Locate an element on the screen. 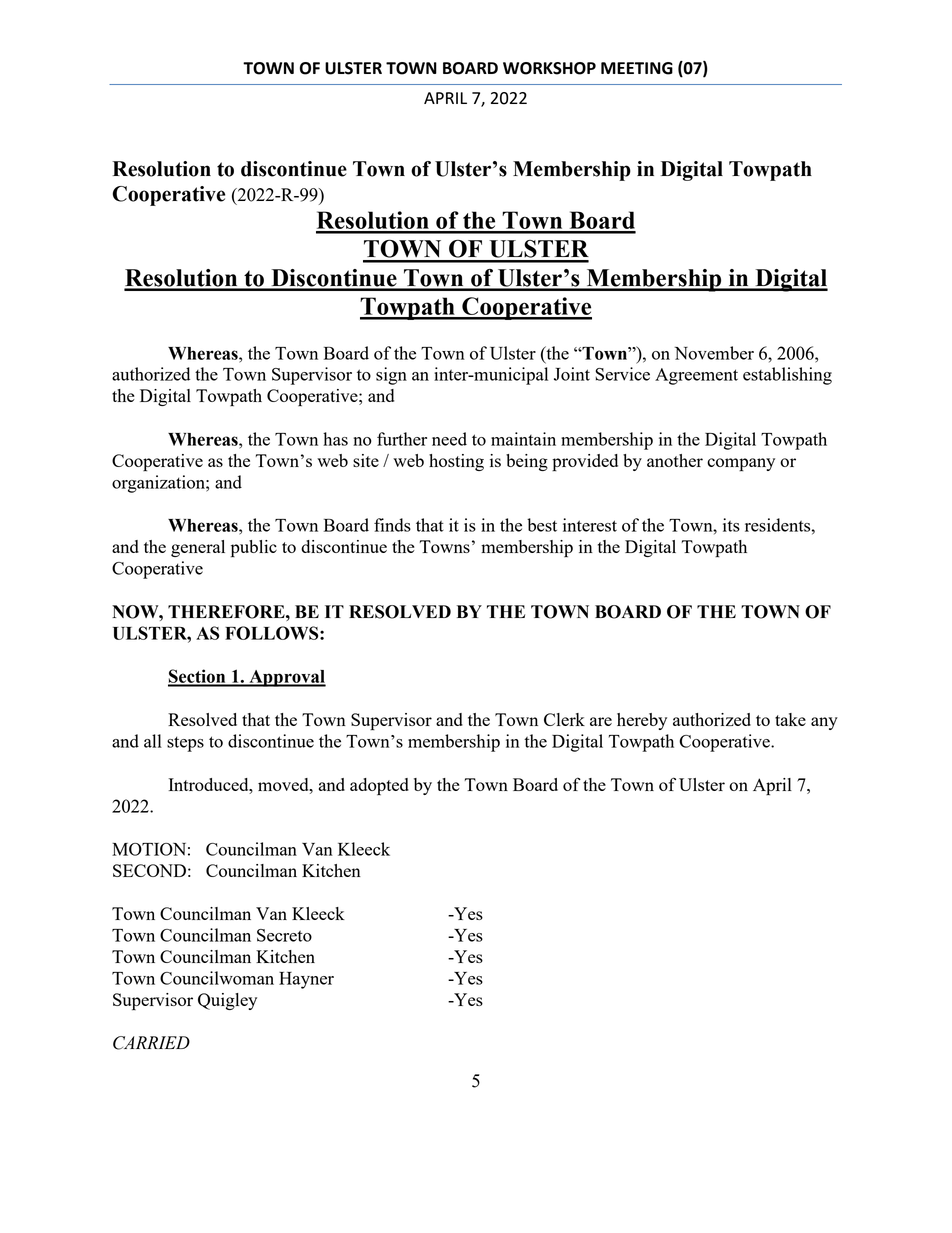 The height and width of the screenshot is (1233, 952). Clerk is located at coordinates (564, 719).
